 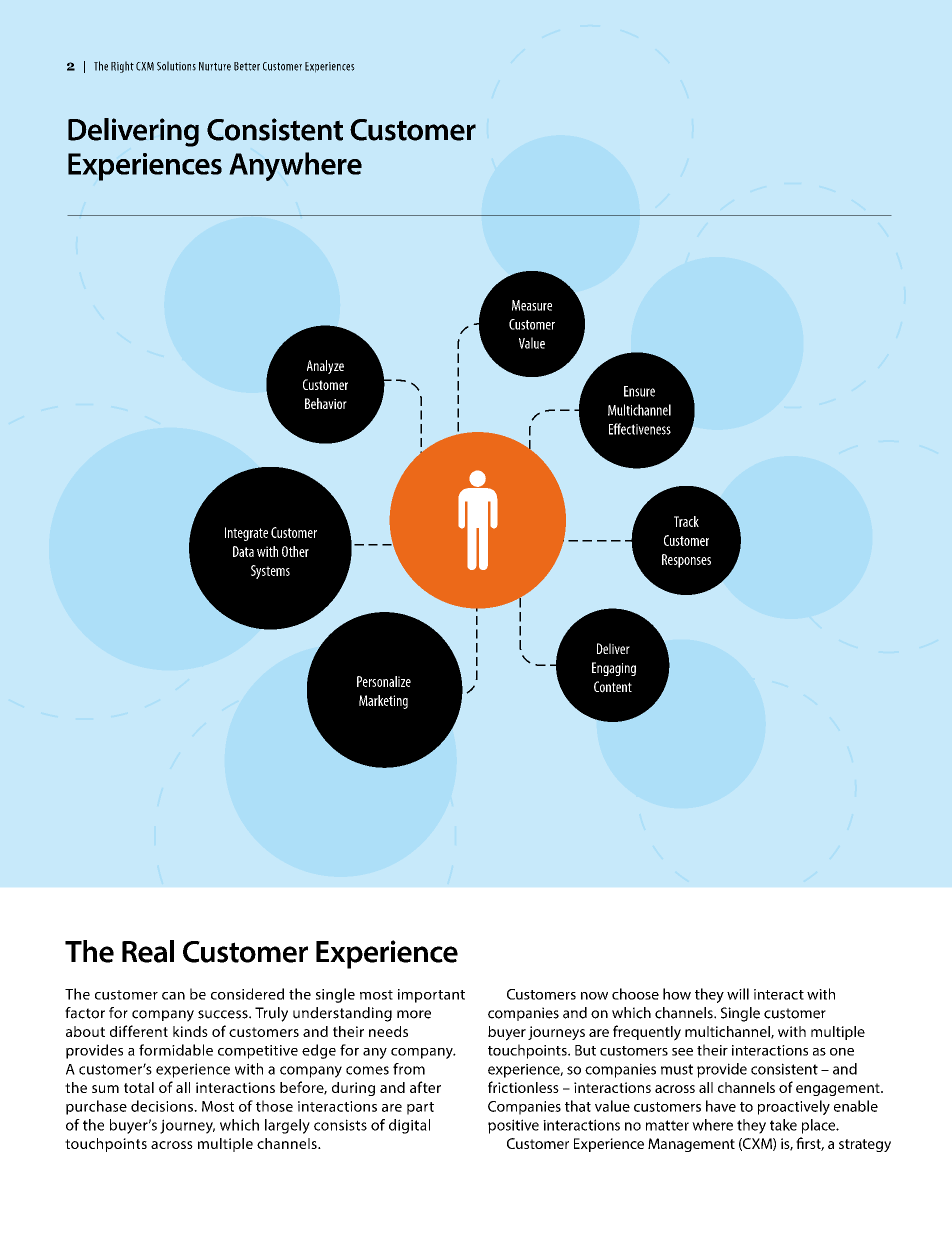 I want to click on Behavior, so click(x=326, y=403).
